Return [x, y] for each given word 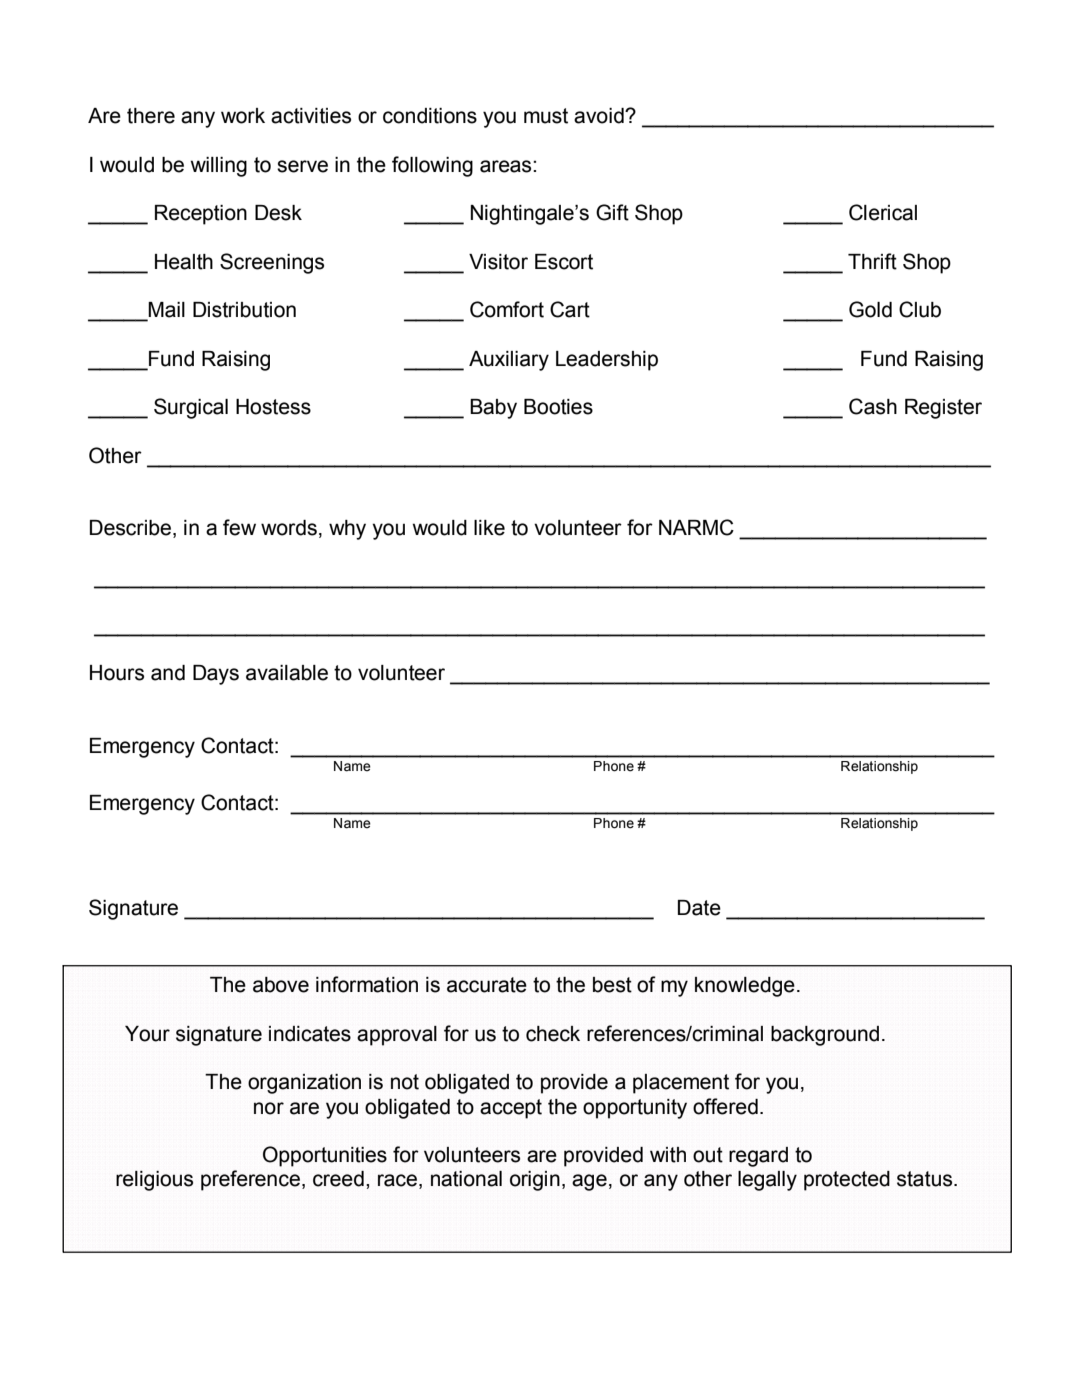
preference [250, 1180]
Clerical [883, 212]
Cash [873, 406]
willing [218, 167]
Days [216, 675]
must [546, 116]
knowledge [745, 987]
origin [535, 1181]
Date [699, 908]
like [489, 528]
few [239, 527]
